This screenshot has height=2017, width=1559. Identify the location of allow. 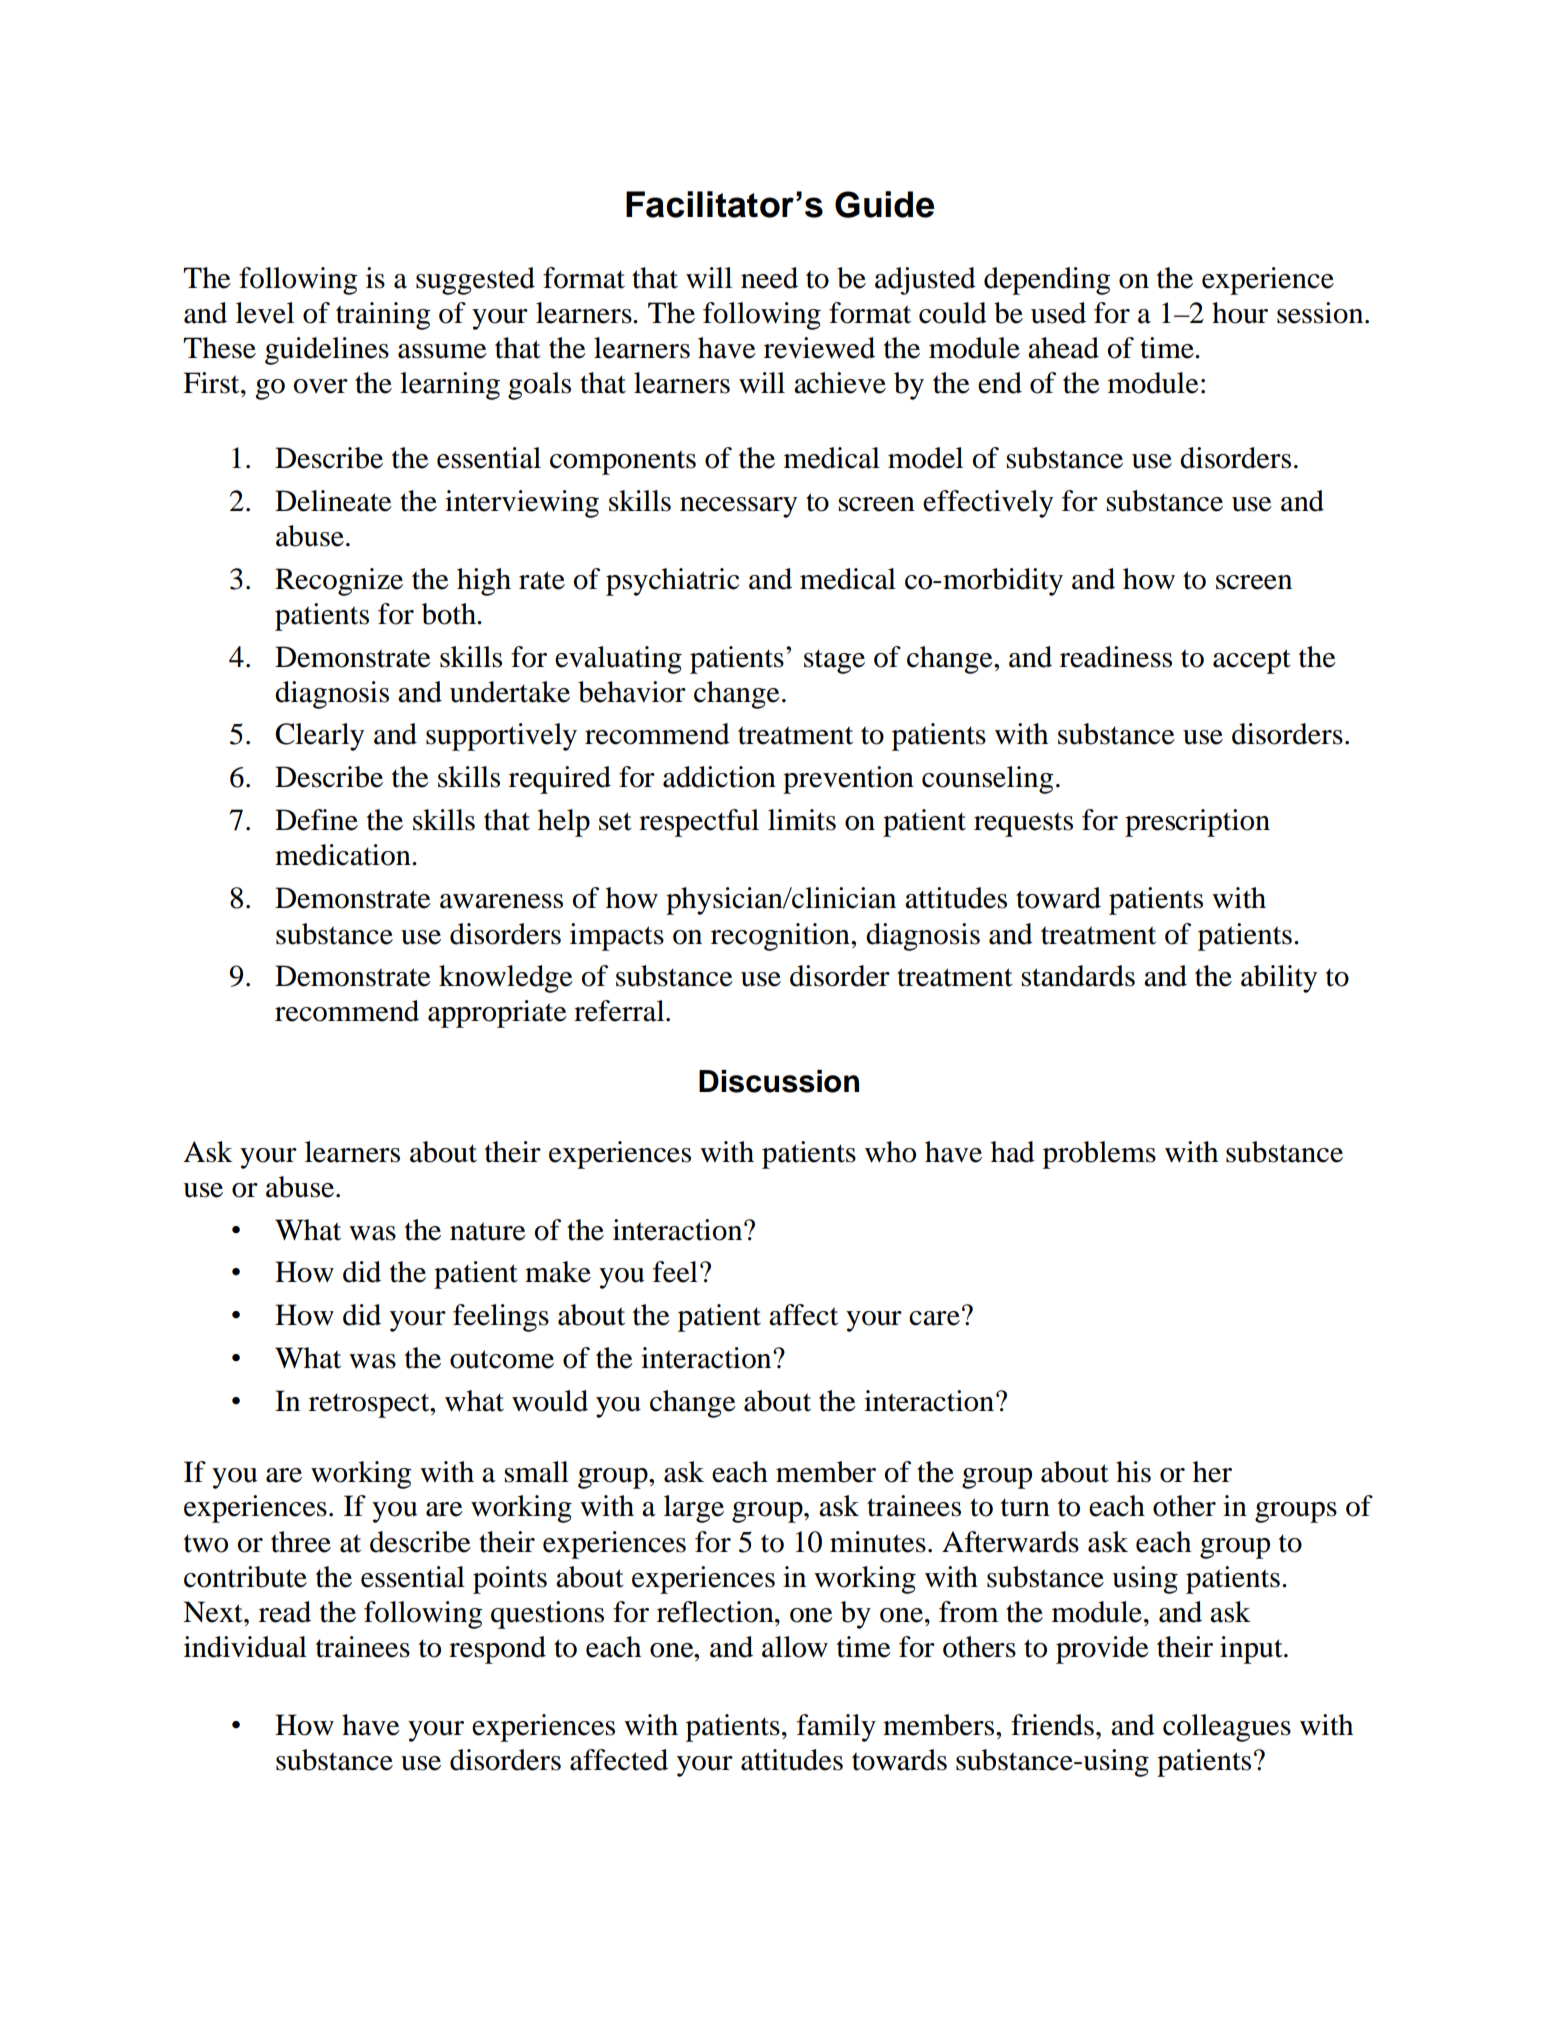
(795, 1647).
